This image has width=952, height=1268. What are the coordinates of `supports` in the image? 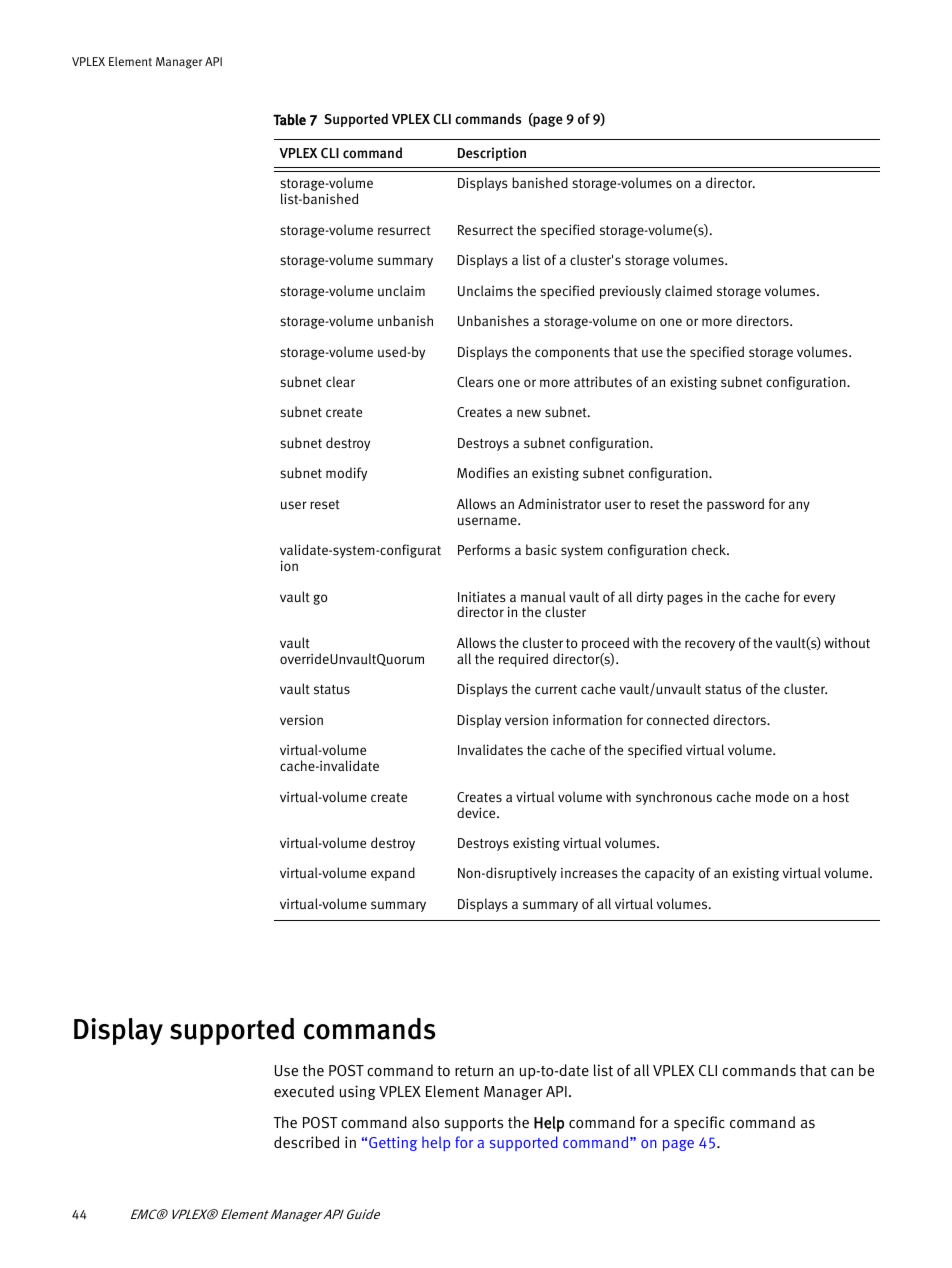 It's located at (473, 1125).
